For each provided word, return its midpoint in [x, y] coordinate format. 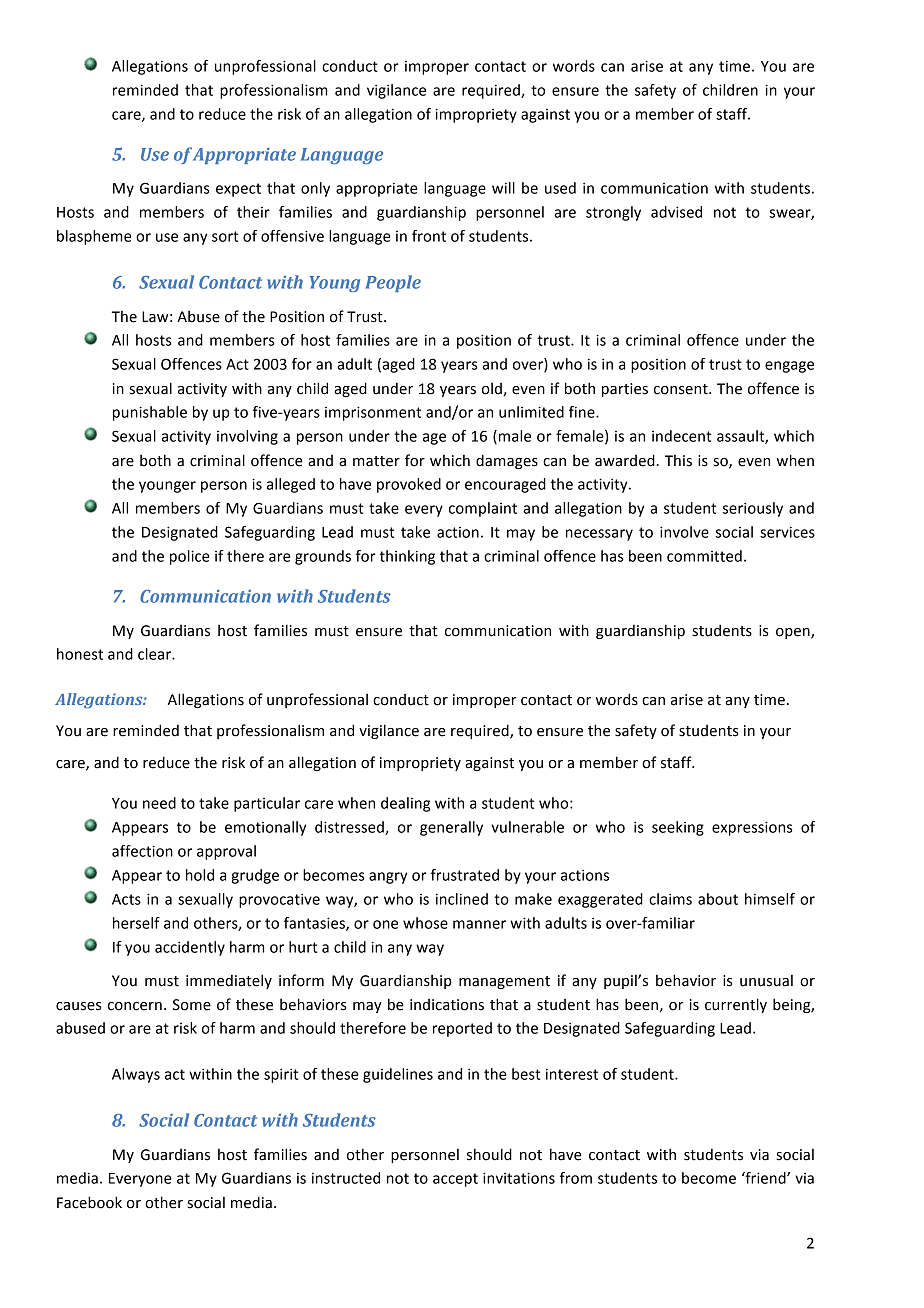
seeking [678, 828]
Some [192, 1005]
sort [225, 236]
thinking [407, 557]
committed [704, 556]
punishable [150, 413]
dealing [405, 804]
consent [682, 389]
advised [676, 212]
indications [447, 1005]
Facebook [89, 1202]
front [429, 236]
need [159, 803]
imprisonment [373, 413]
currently [736, 1005]
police [190, 557]
